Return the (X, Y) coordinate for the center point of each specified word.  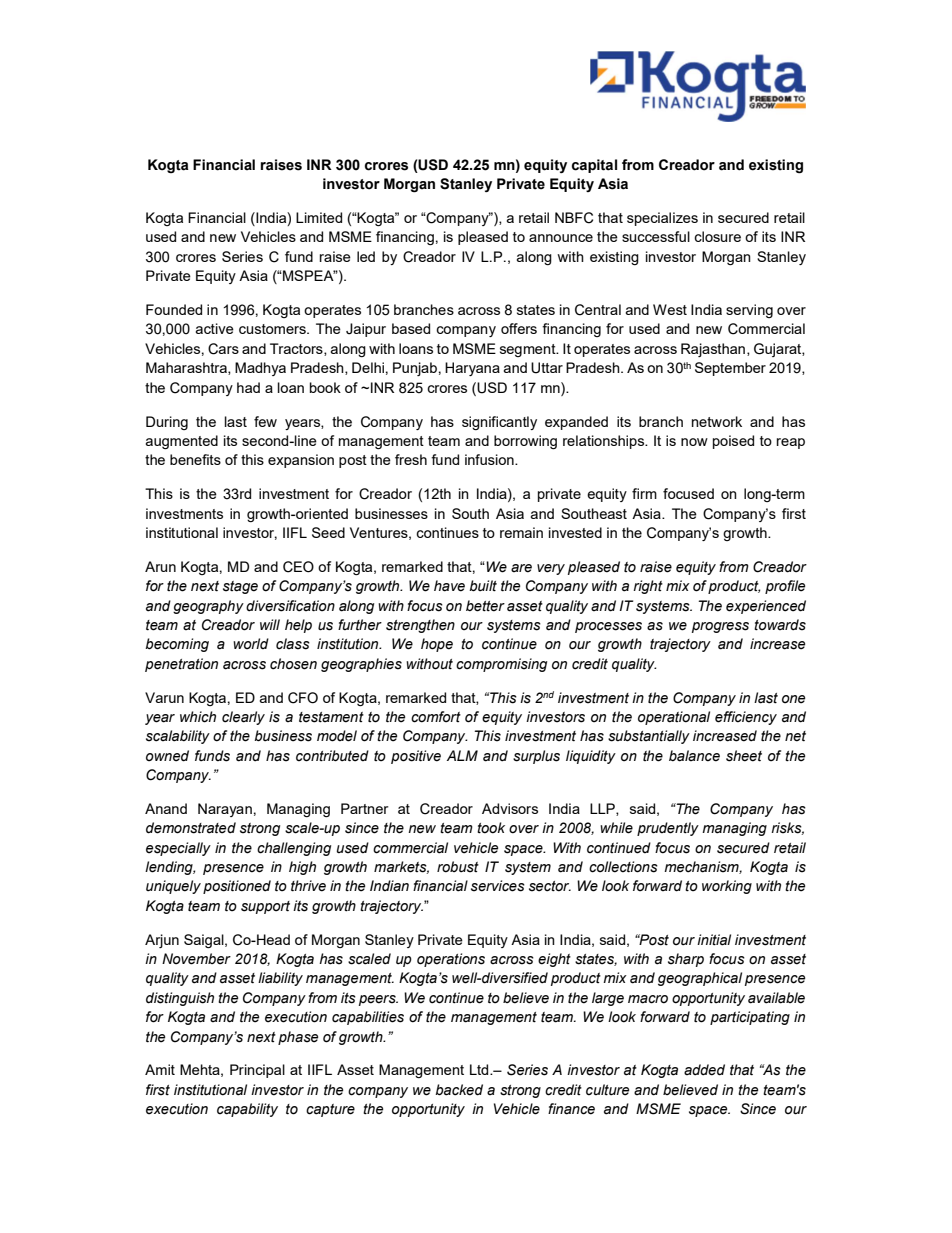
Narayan (225, 810)
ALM (462, 755)
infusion (490, 459)
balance (694, 756)
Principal (257, 1071)
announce (561, 238)
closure (717, 236)
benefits (195, 459)
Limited (319, 217)
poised (733, 442)
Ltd (480, 1069)
